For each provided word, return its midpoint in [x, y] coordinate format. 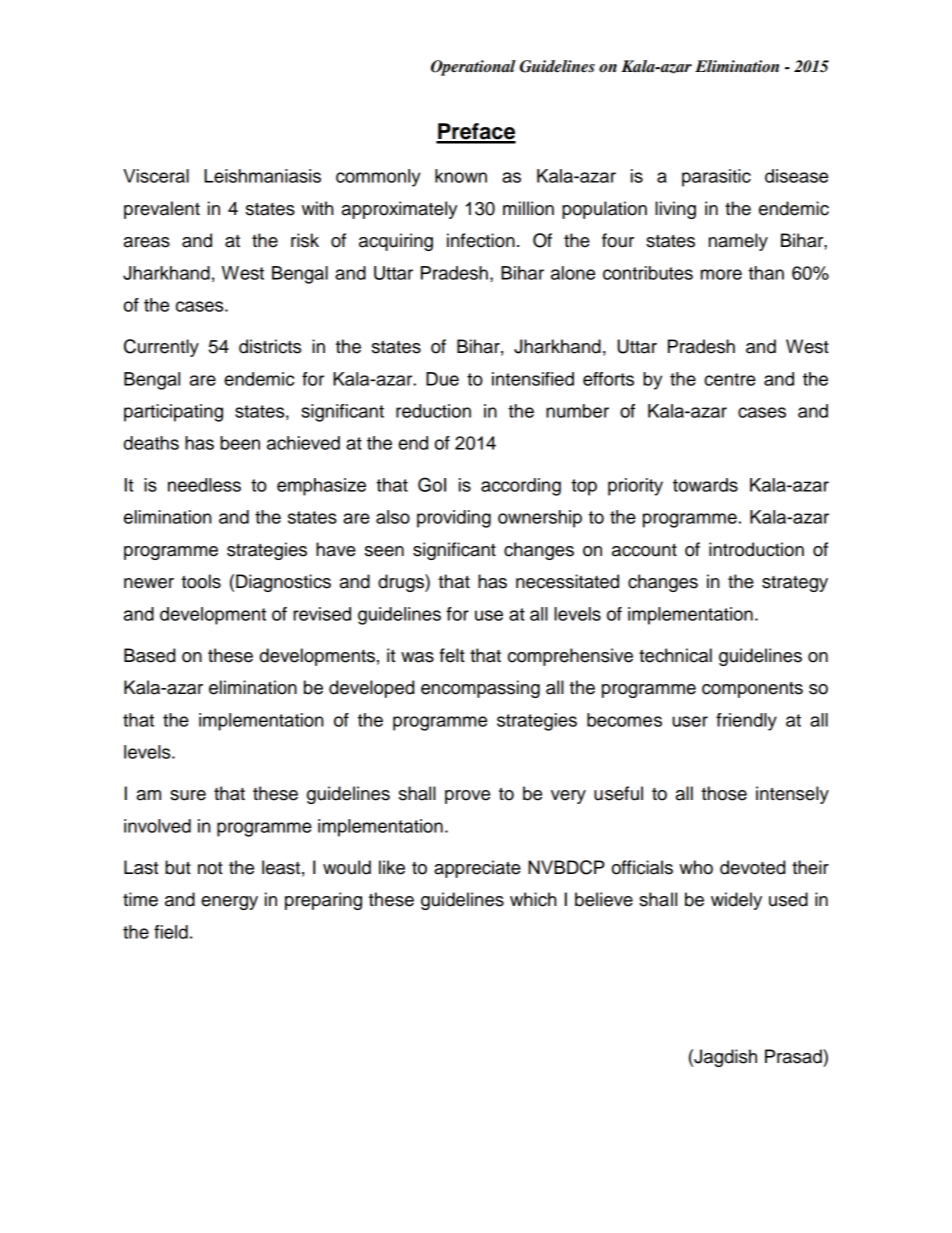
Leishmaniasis [262, 176]
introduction [756, 549]
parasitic [716, 178]
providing [454, 519]
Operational [473, 68]
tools [201, 581]
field [171, 932]
